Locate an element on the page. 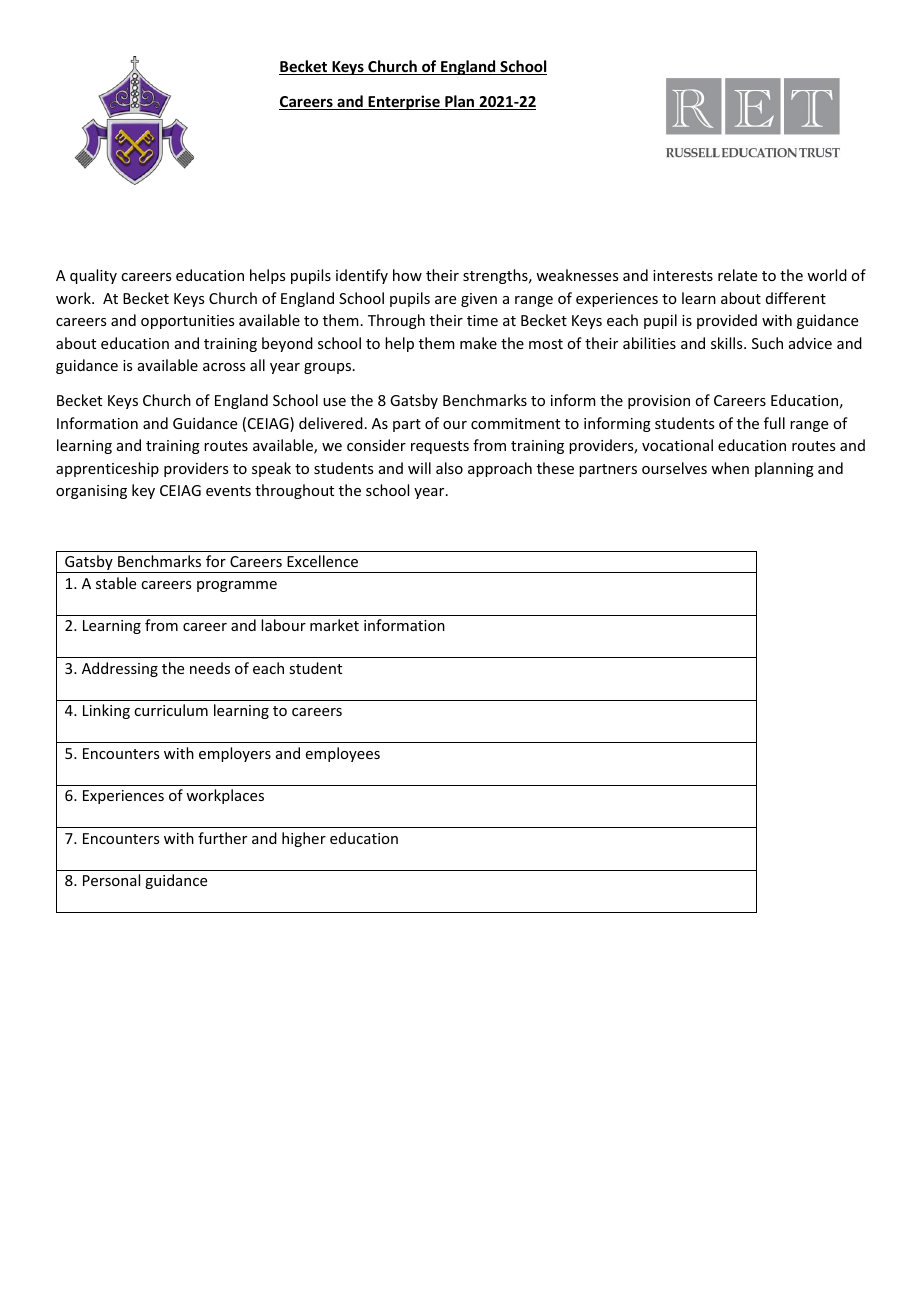  relate is located at coordinates (737, 275).
